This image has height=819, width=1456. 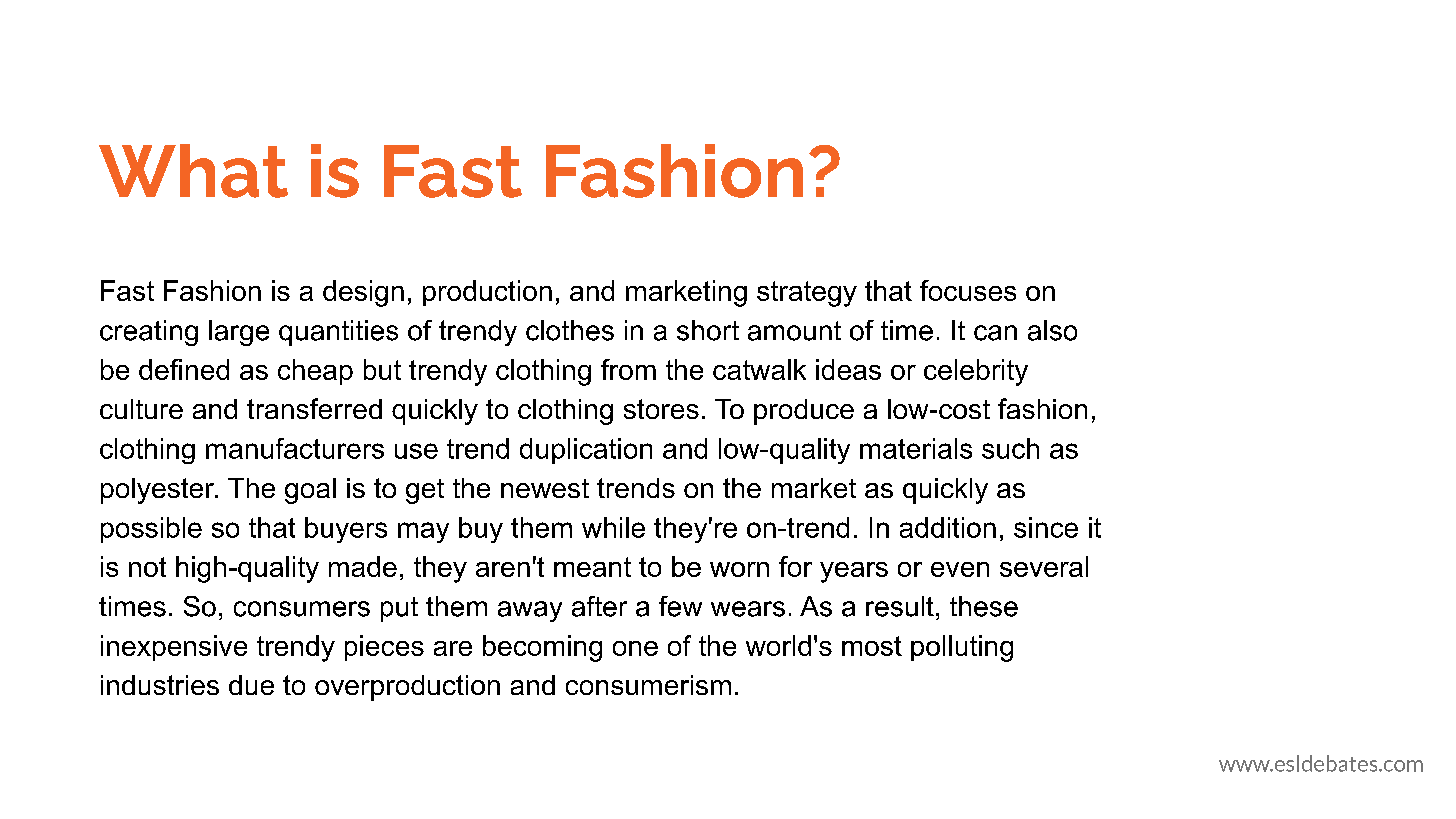 I want to click on focuses, so click(x=968, y=290).
